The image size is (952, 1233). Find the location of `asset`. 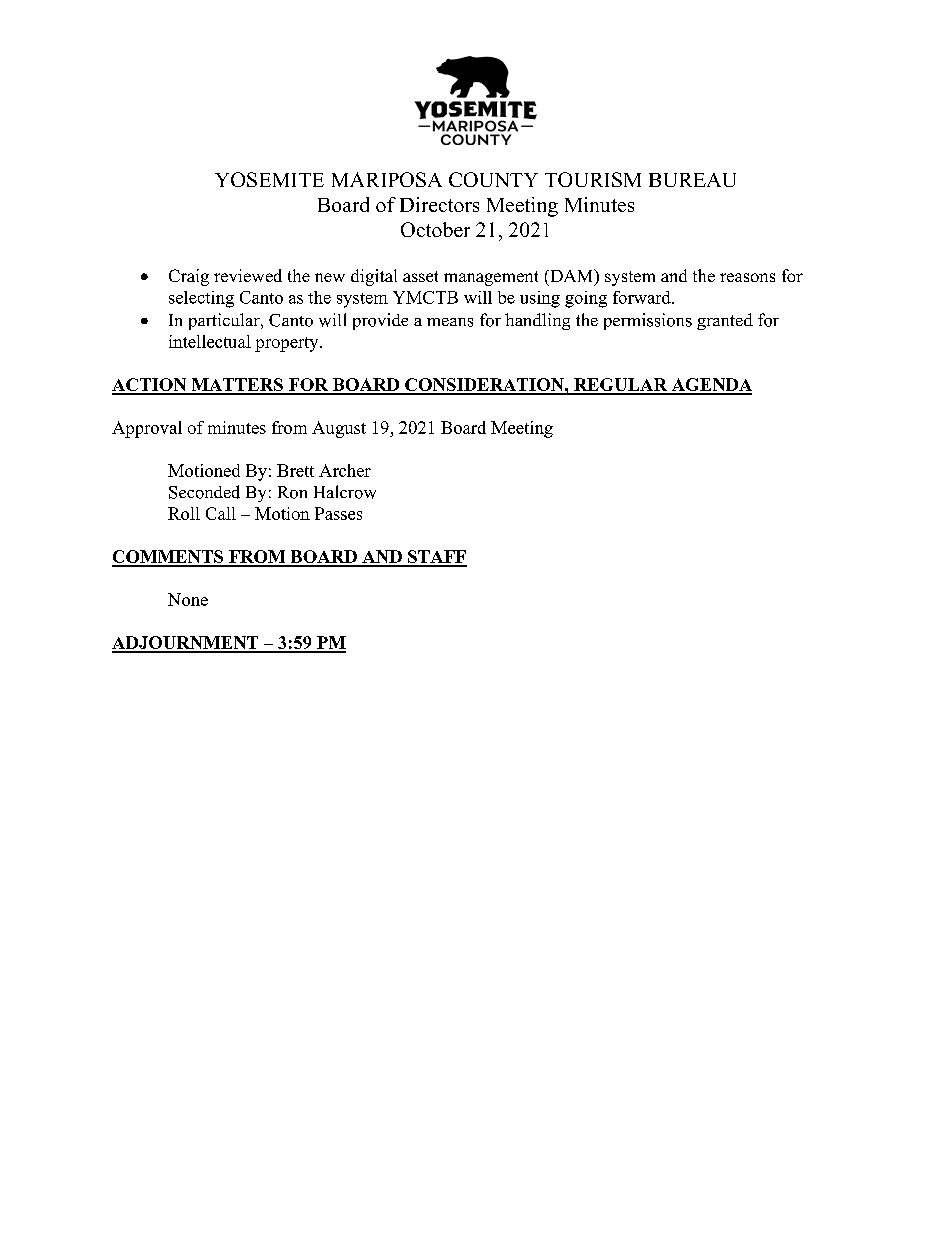

asset is located at coordinates (420, 276).
